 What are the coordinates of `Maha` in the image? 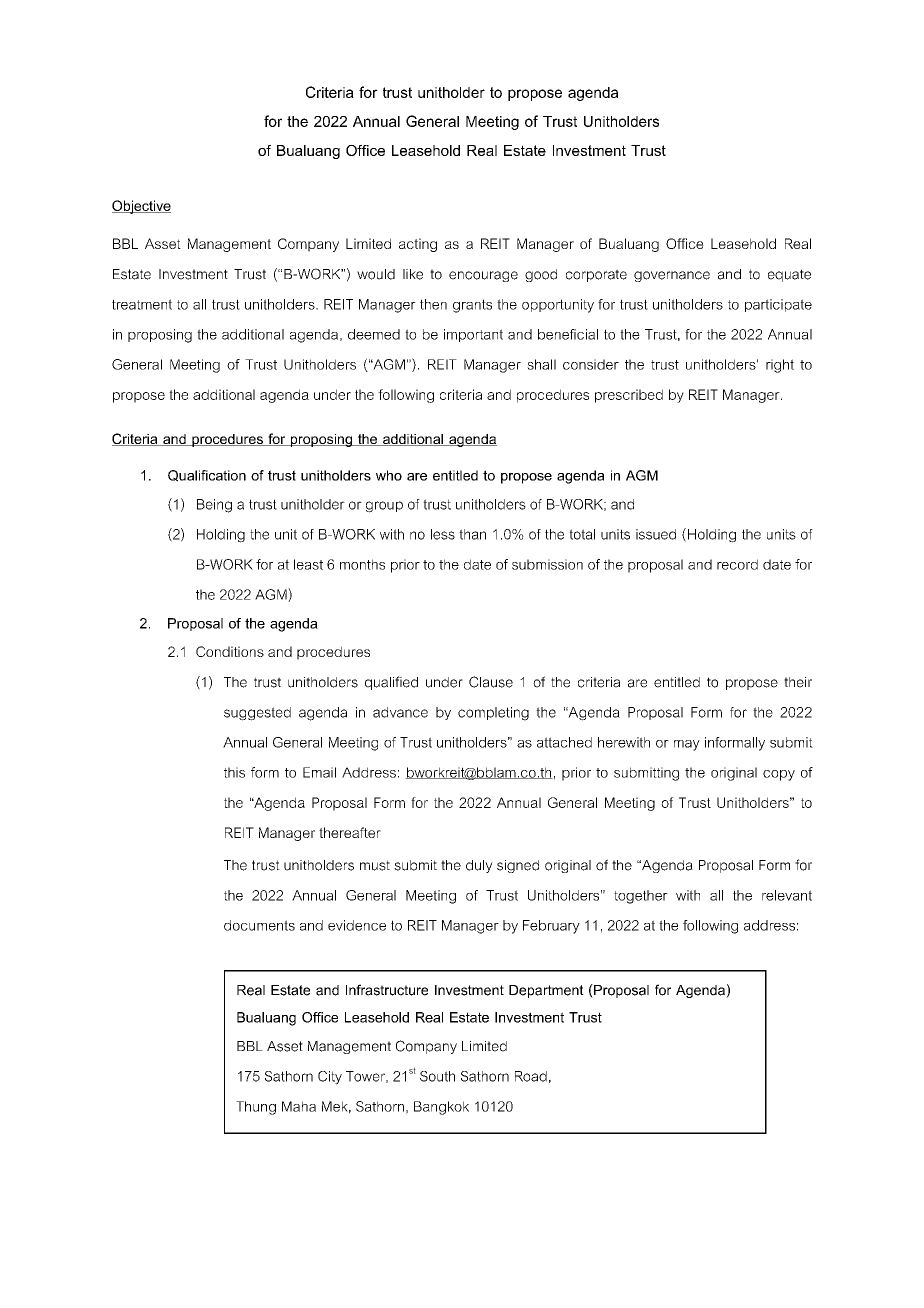 It's located at (299, 1106).
